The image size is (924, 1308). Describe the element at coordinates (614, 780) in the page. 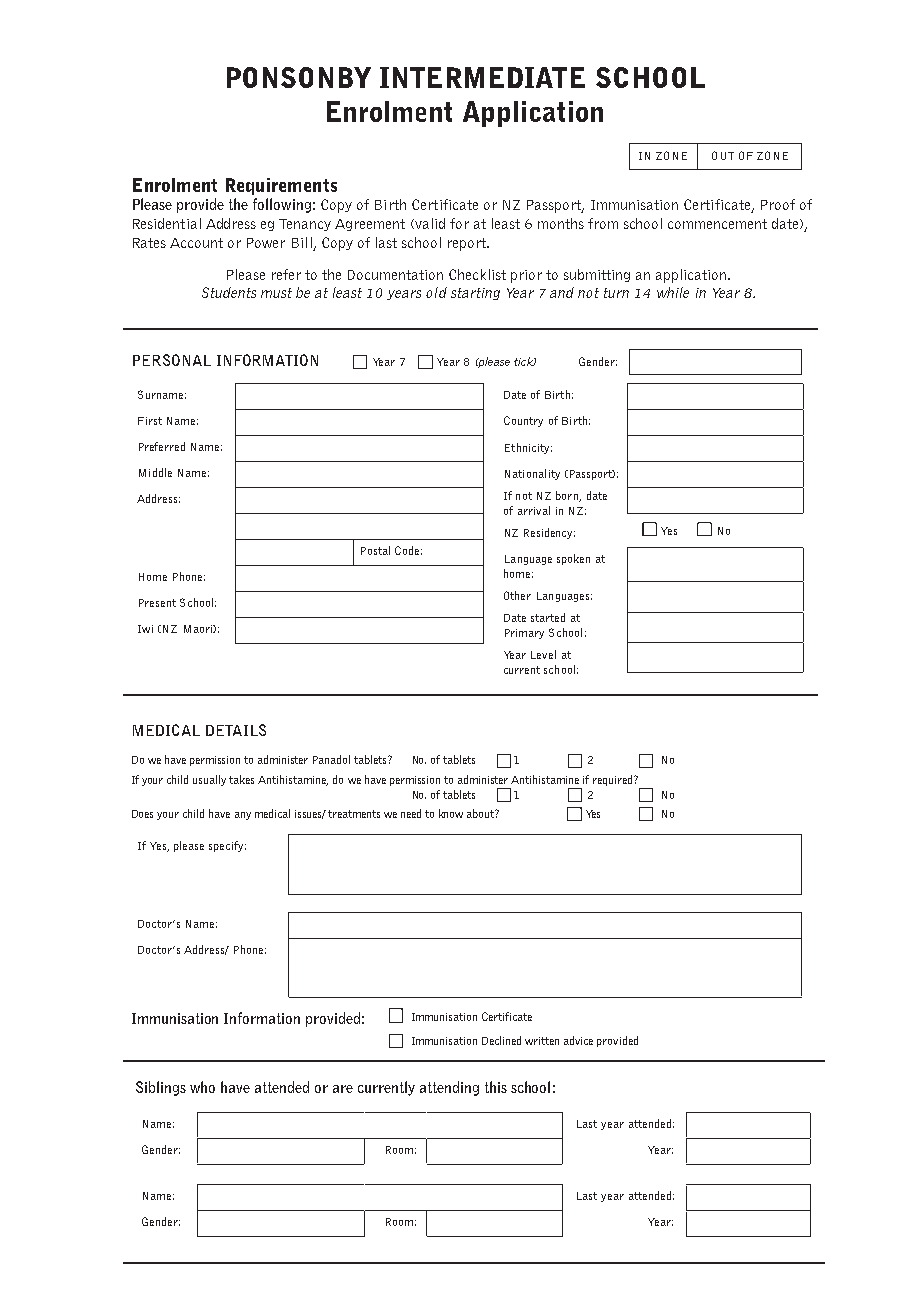

I see `required` at that location.
